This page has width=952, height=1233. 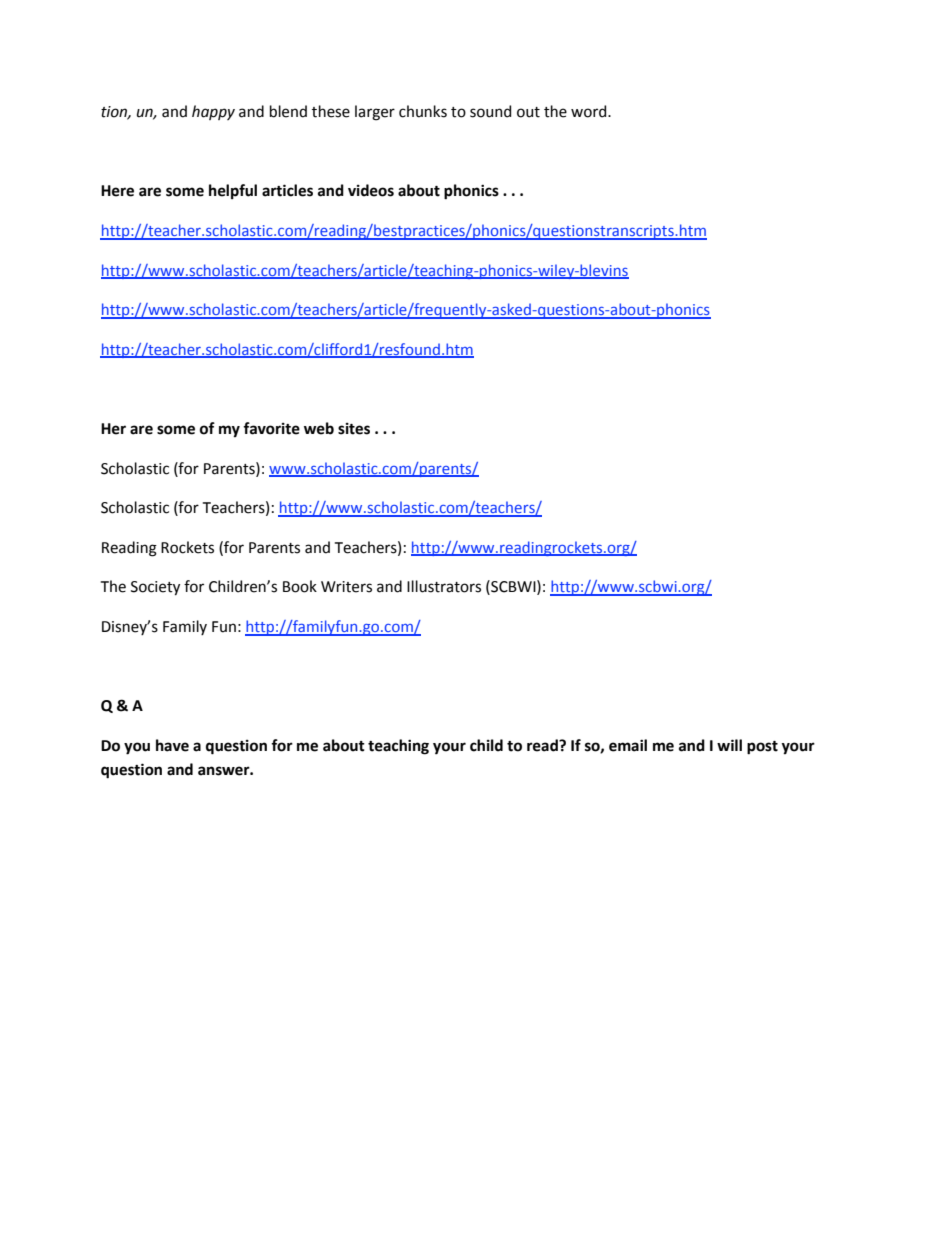 I want to click on happy, so click(x=213, y=112).
